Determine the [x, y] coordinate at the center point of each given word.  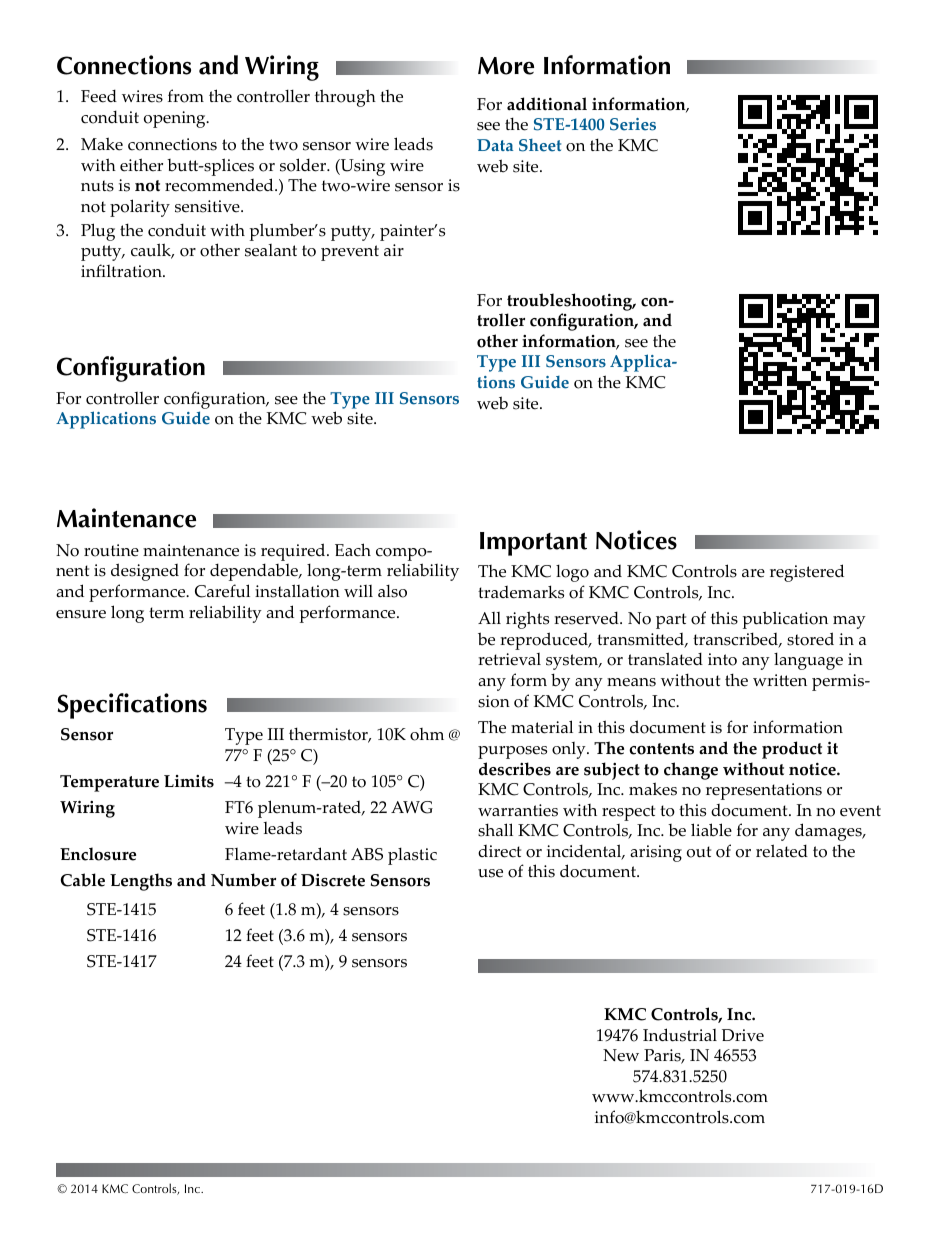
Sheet [540, 145]
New [621, 1055]
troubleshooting [571, 302]
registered [807, 573]
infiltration [122, 271]
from [186, 96]
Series [633, 124]
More [506, 66]
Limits [189, 781]
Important [533, 544]
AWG [412, 807]
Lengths [141, 882]
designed [145, 572]
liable [711, 830]
